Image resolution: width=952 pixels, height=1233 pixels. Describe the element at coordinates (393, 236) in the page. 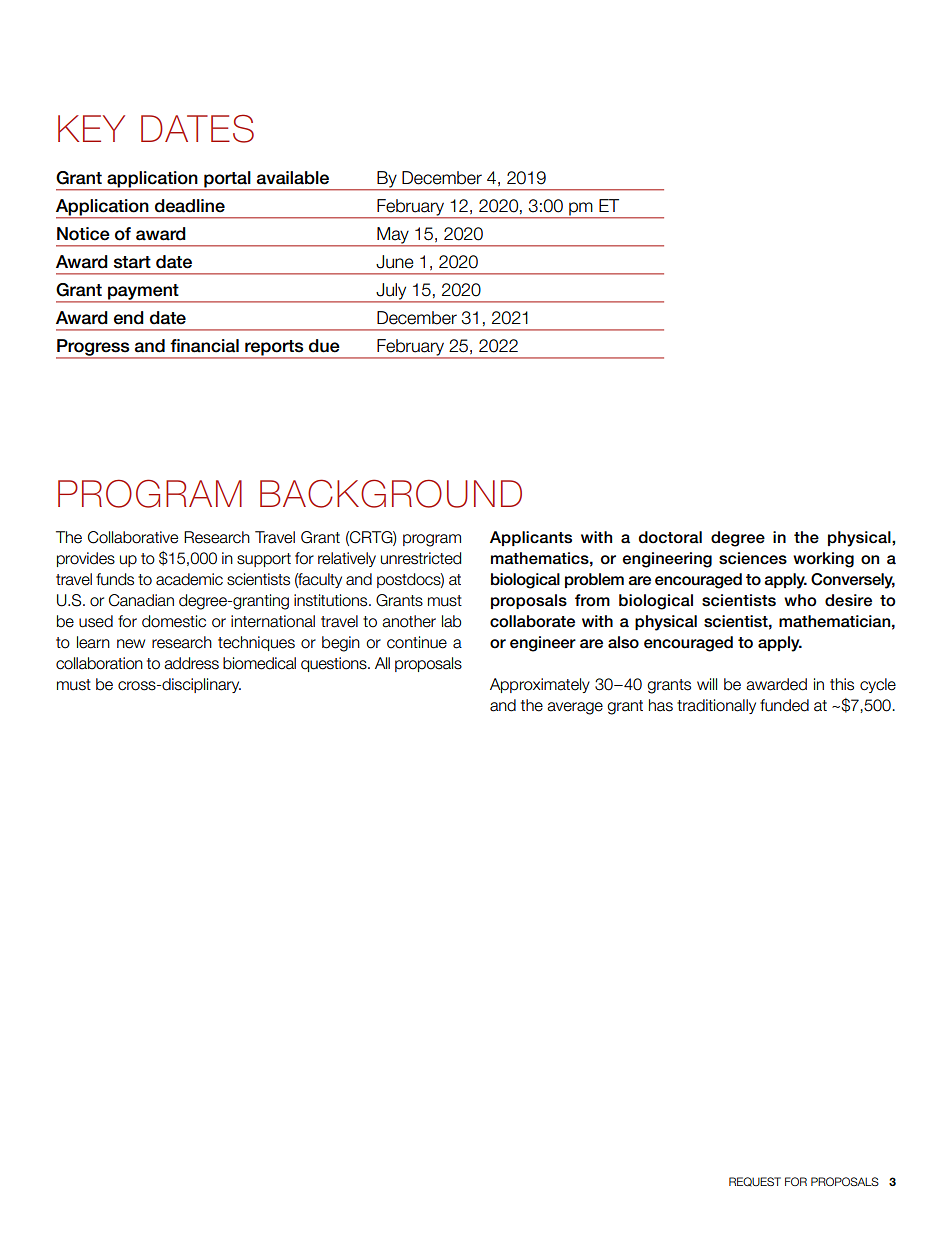

I see `May` at that location.
